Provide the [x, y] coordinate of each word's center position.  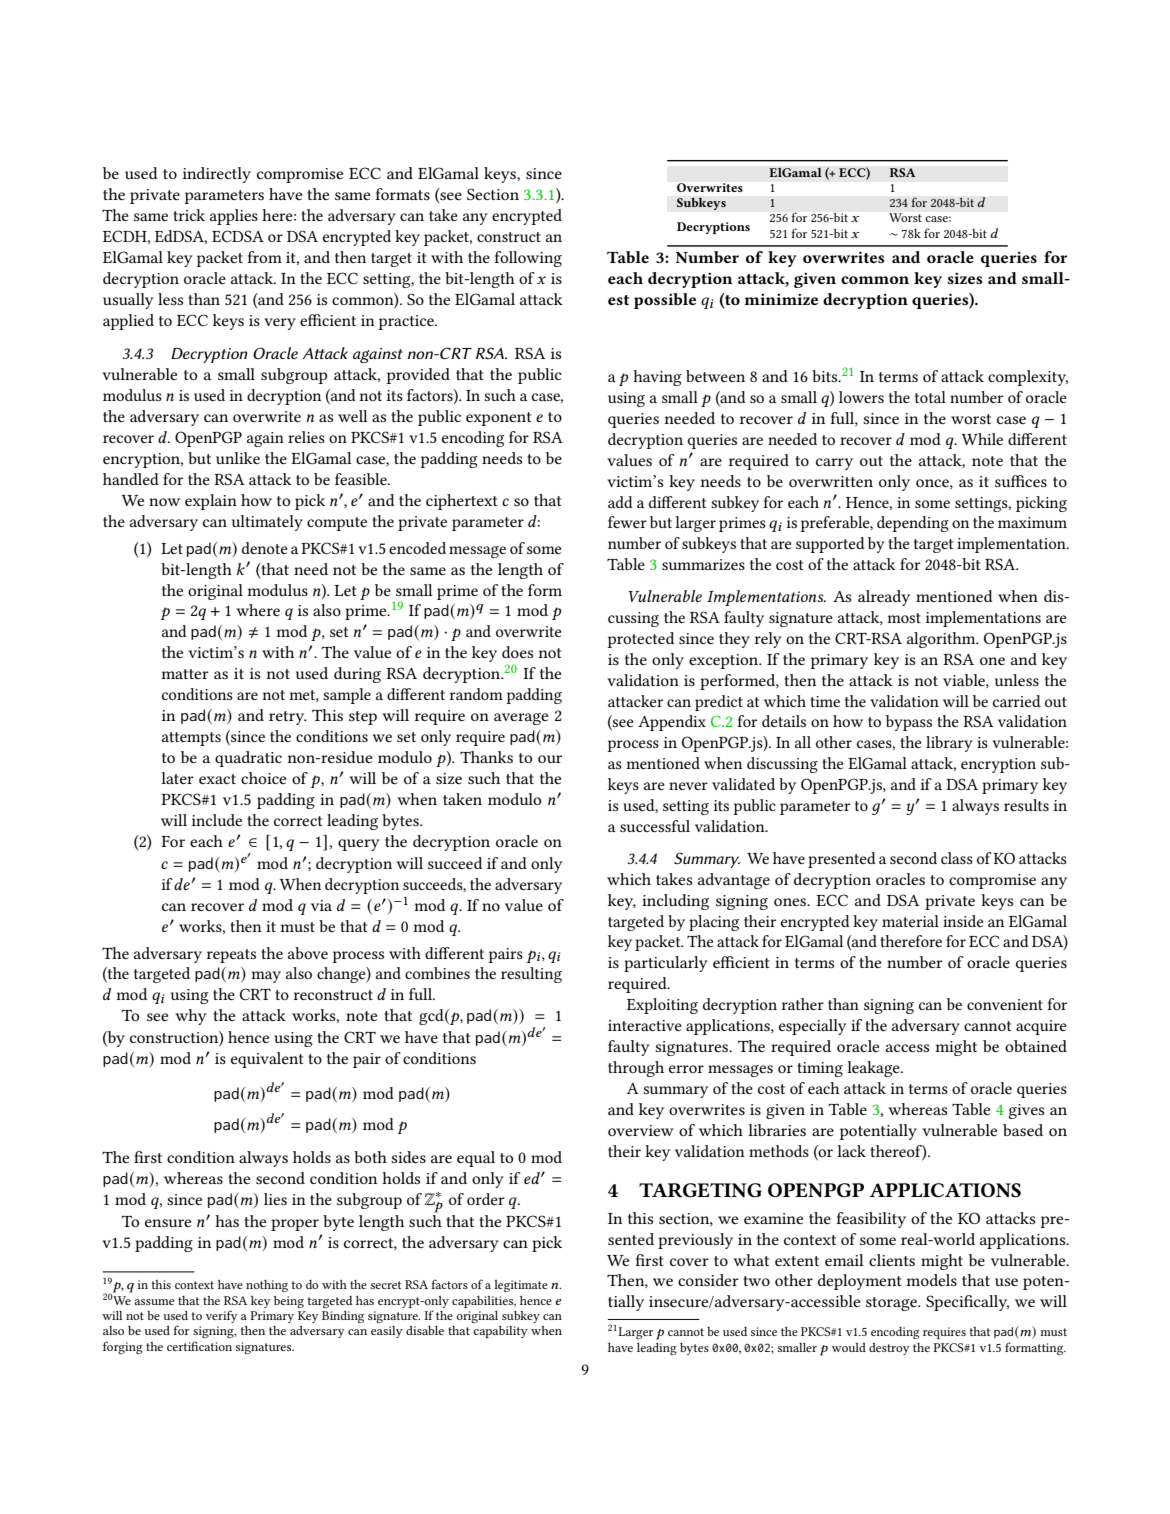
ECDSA [238, 236]
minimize [781, 299]
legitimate [521, 1286]
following [528, 259]
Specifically [967, 1303]
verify [222, 1316]
